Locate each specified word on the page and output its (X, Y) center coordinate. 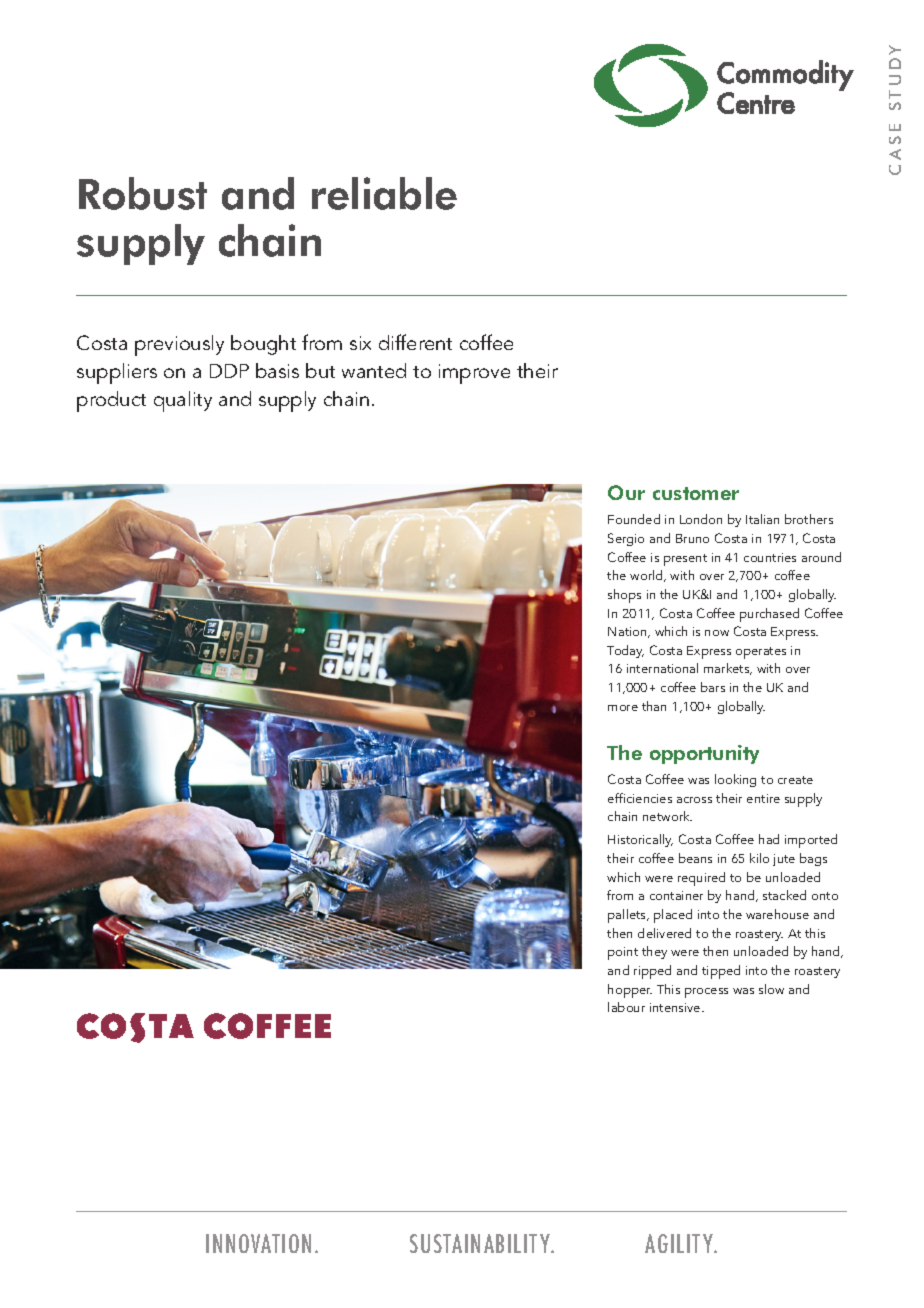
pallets (628, 916)
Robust (143, 193)
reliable (384, 193)
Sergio (626, 539)
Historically (640, 840)
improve (474, 374)
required (701, 879)
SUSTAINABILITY (481, 1243)
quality (183, 401)
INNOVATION (258, 1243)
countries (770, 557)
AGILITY (680, 1243)
